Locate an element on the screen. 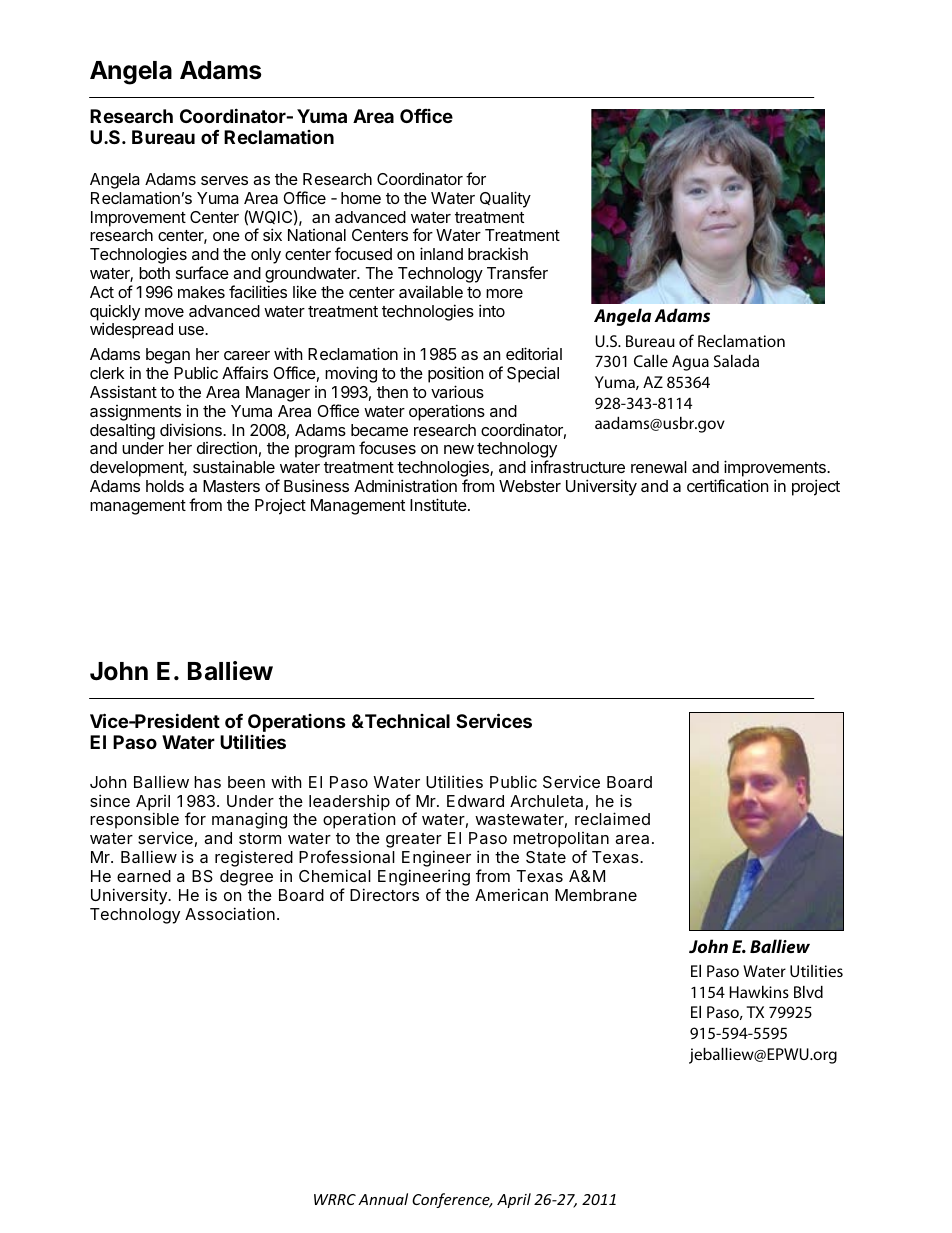 The image size is (952, 1233). greater is located at coordinates (414, 842).
